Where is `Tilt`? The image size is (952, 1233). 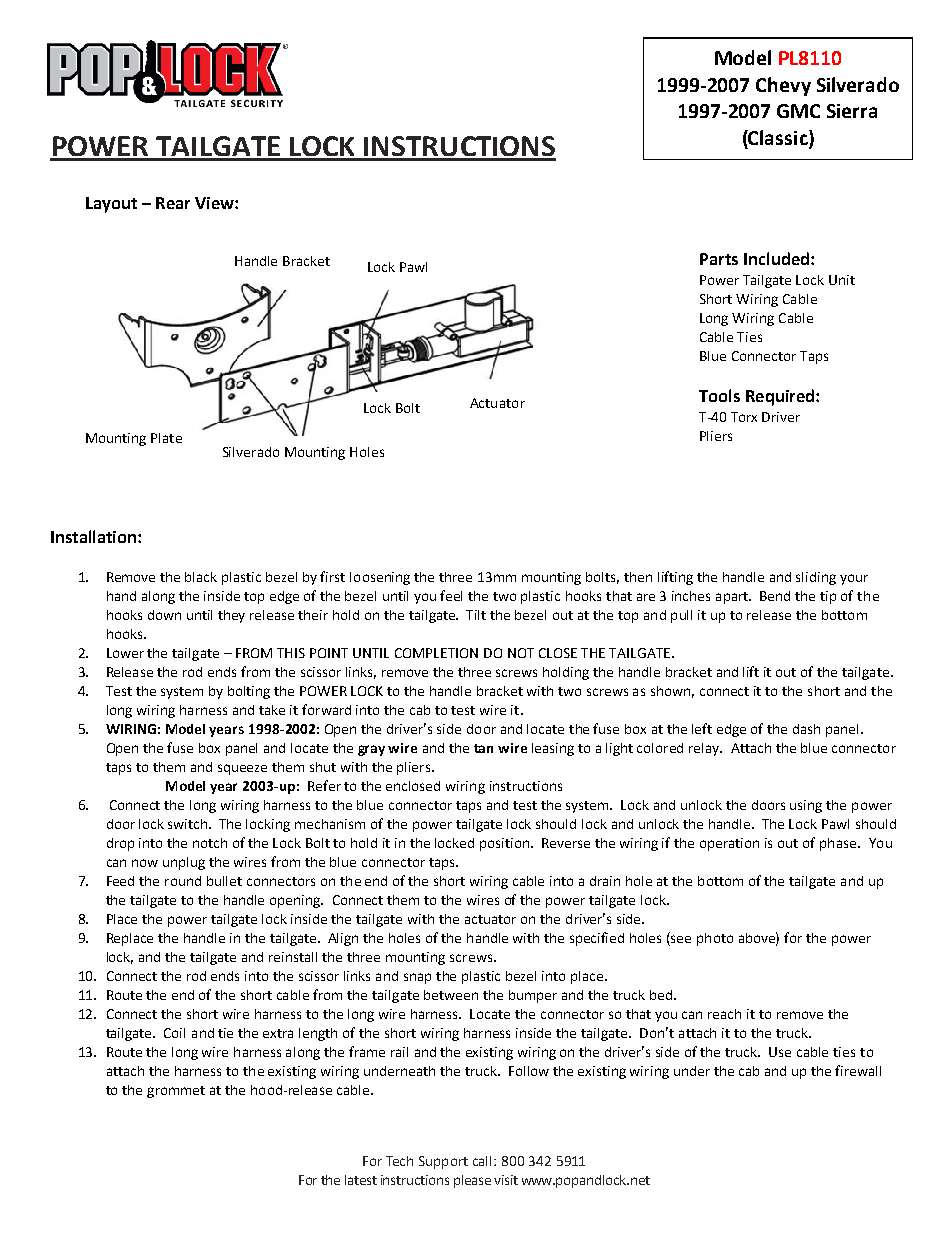
Tilt is located at coordinates (476, 615).
